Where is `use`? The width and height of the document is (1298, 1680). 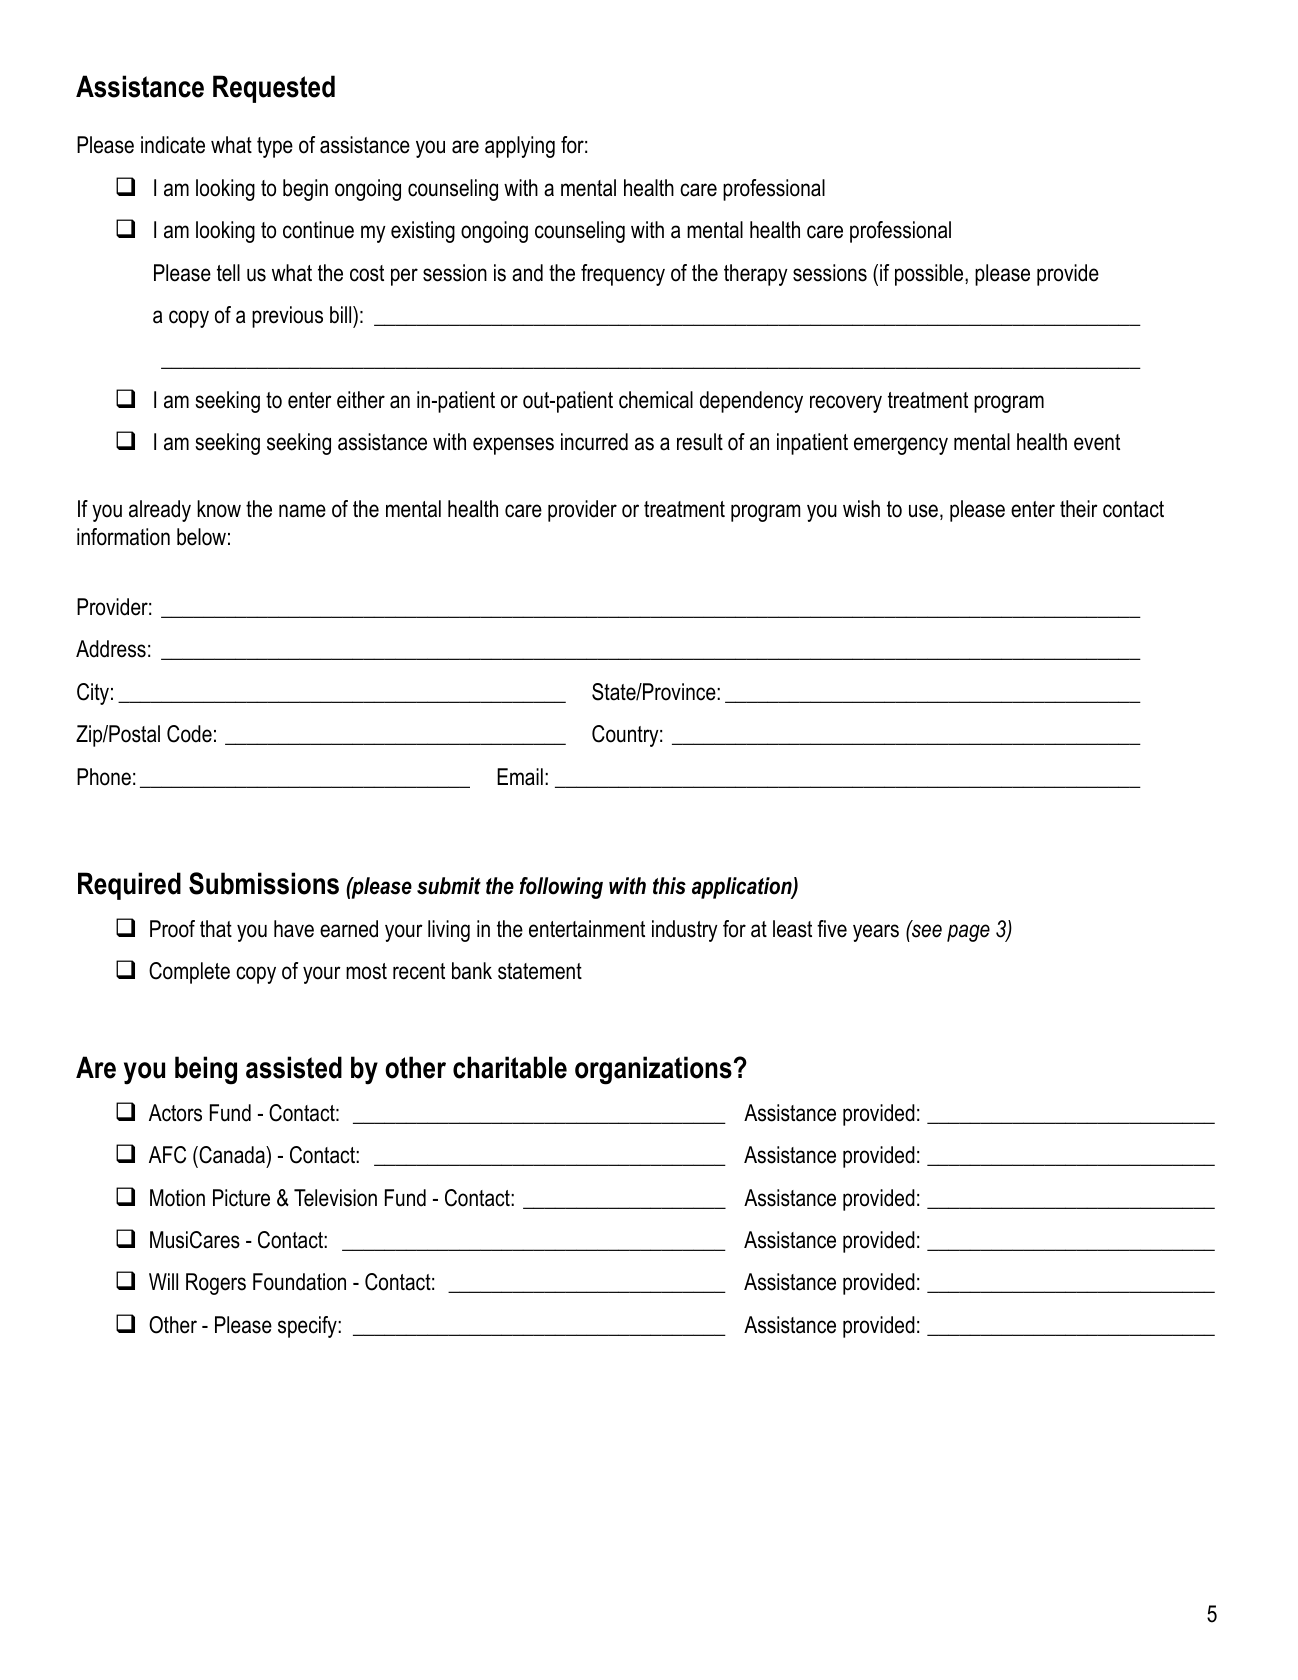
use is located at coordinates (923, 511).
